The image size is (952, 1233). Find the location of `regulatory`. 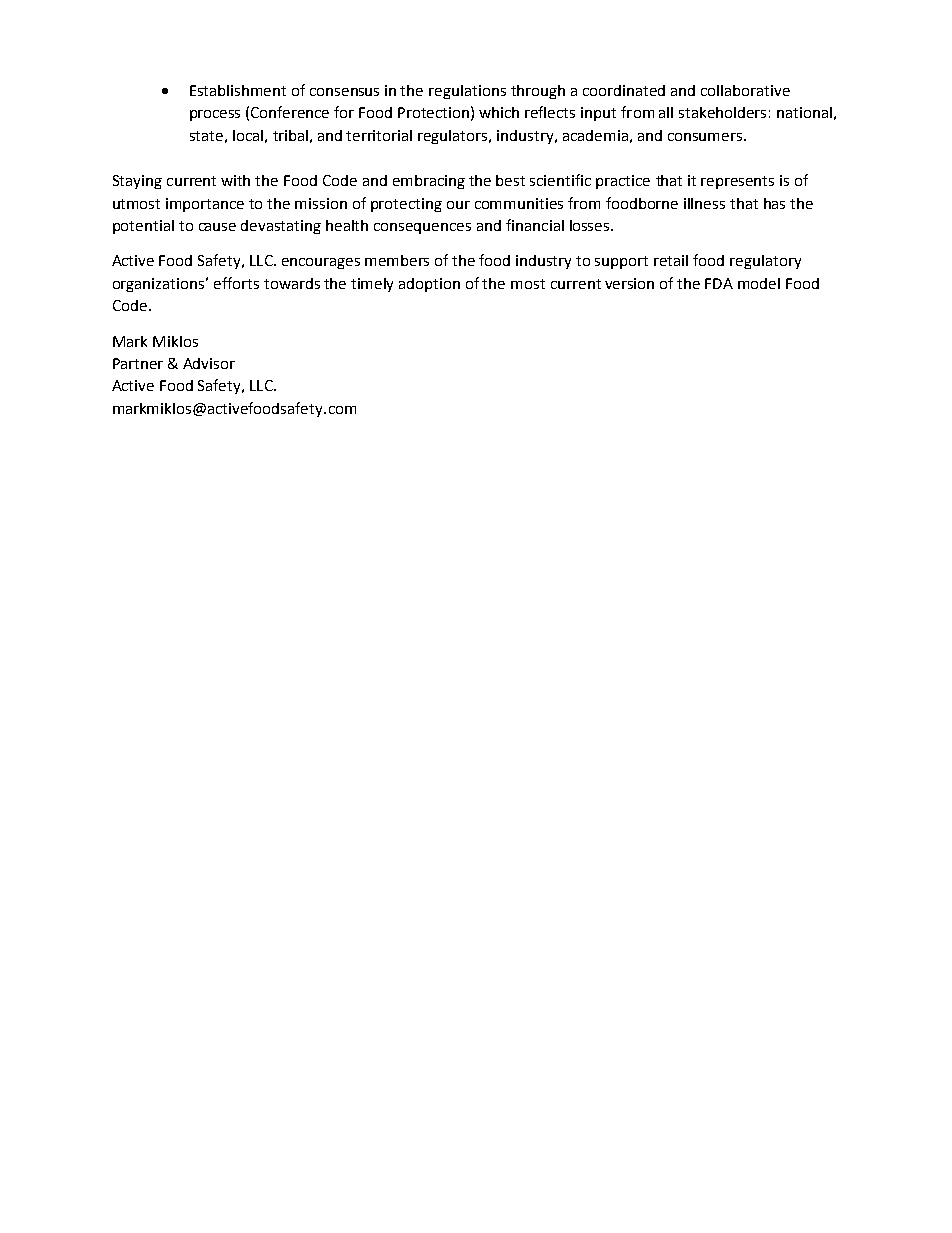

regulatory is located at coordinates (765, 262).
